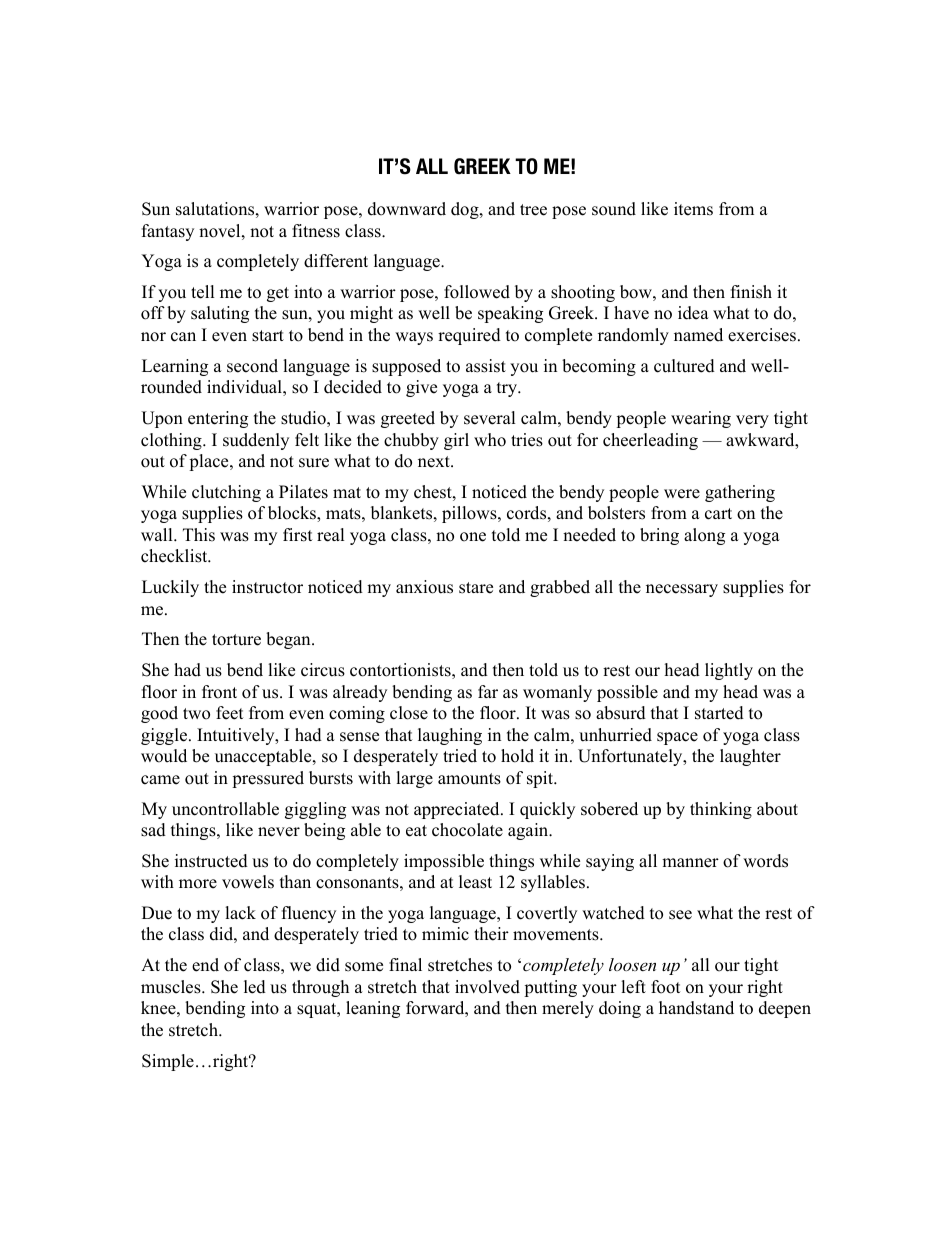 The height and width of the screenshot is (1233, 952). What do you see at coordinates (255, 987) in the screenshot?
I see `led` at bounding box center [255, 987].
